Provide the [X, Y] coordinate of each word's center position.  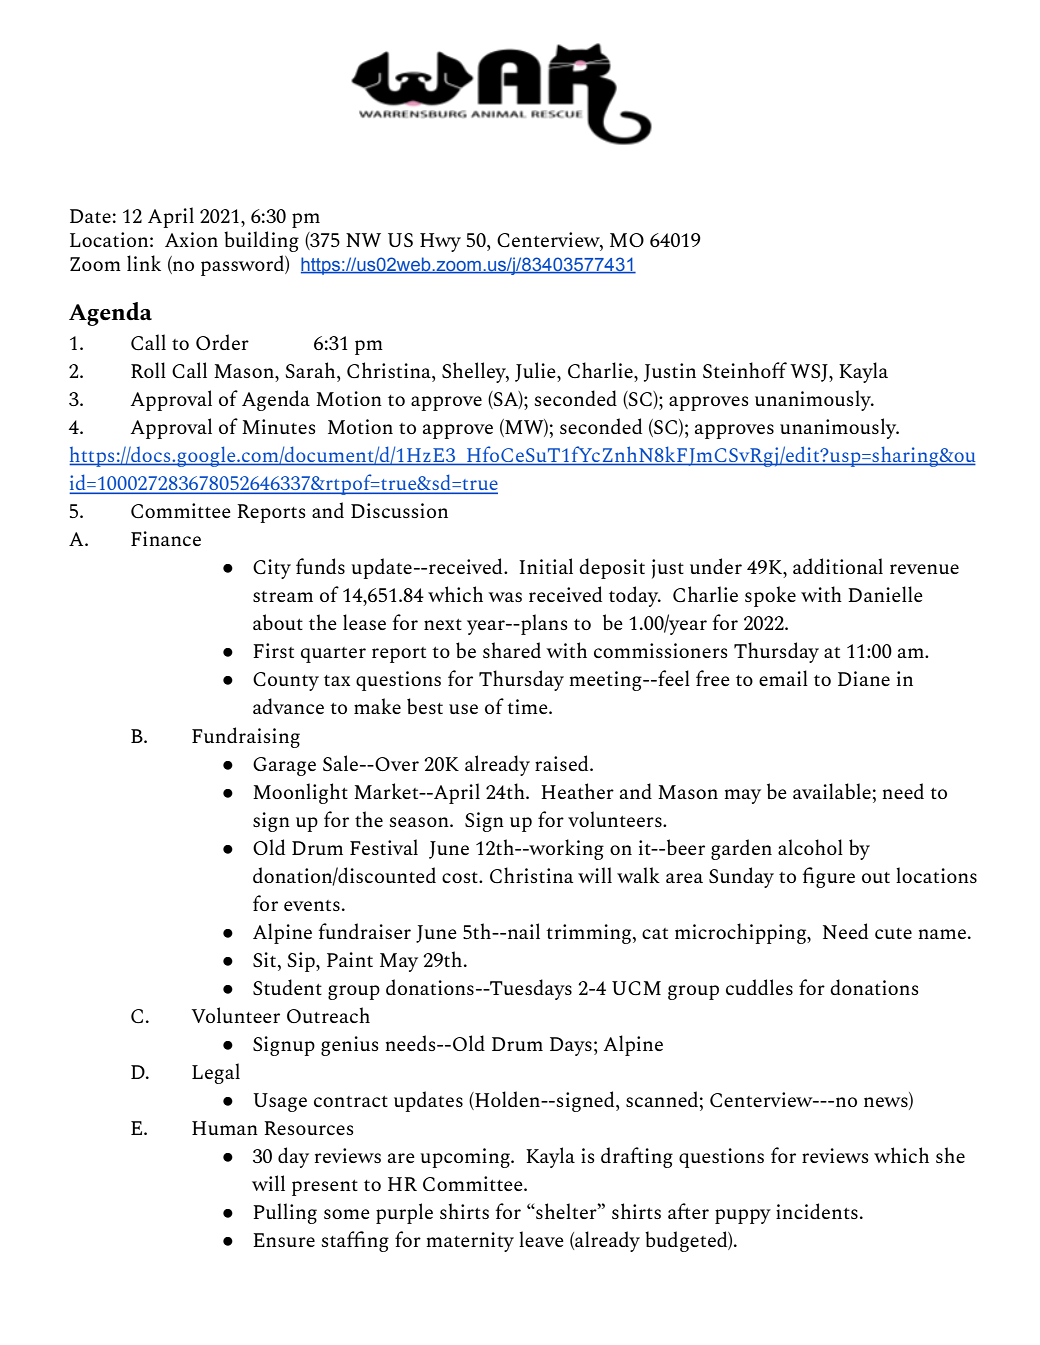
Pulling [285, 1213]
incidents [817, 1211]
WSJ [810, 373]
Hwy [440, 242]
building [261, 241]
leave [541, 1239]
